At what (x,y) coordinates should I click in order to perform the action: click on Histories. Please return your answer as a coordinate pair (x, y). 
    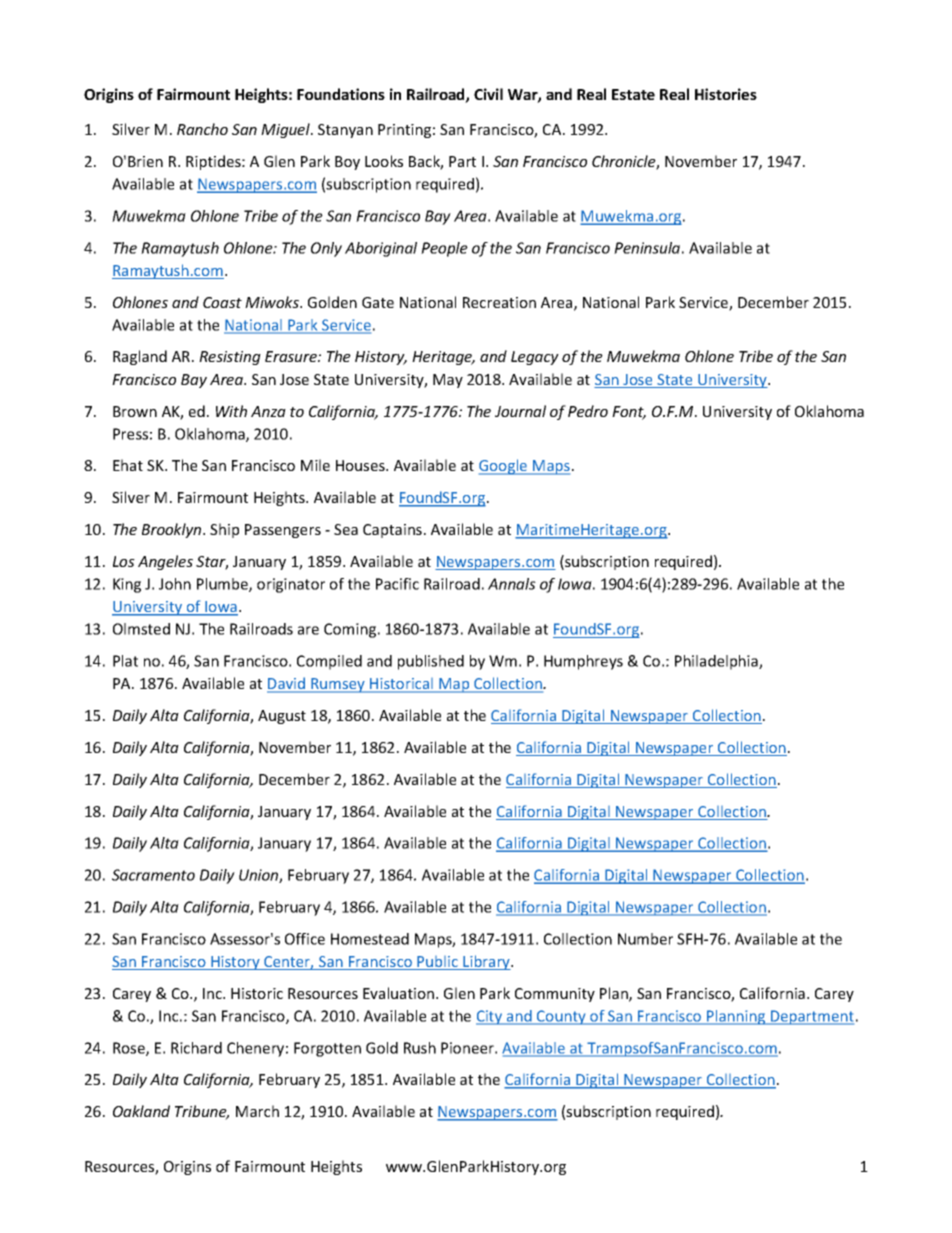
    Looking at the image, I should click on (726, 94).
